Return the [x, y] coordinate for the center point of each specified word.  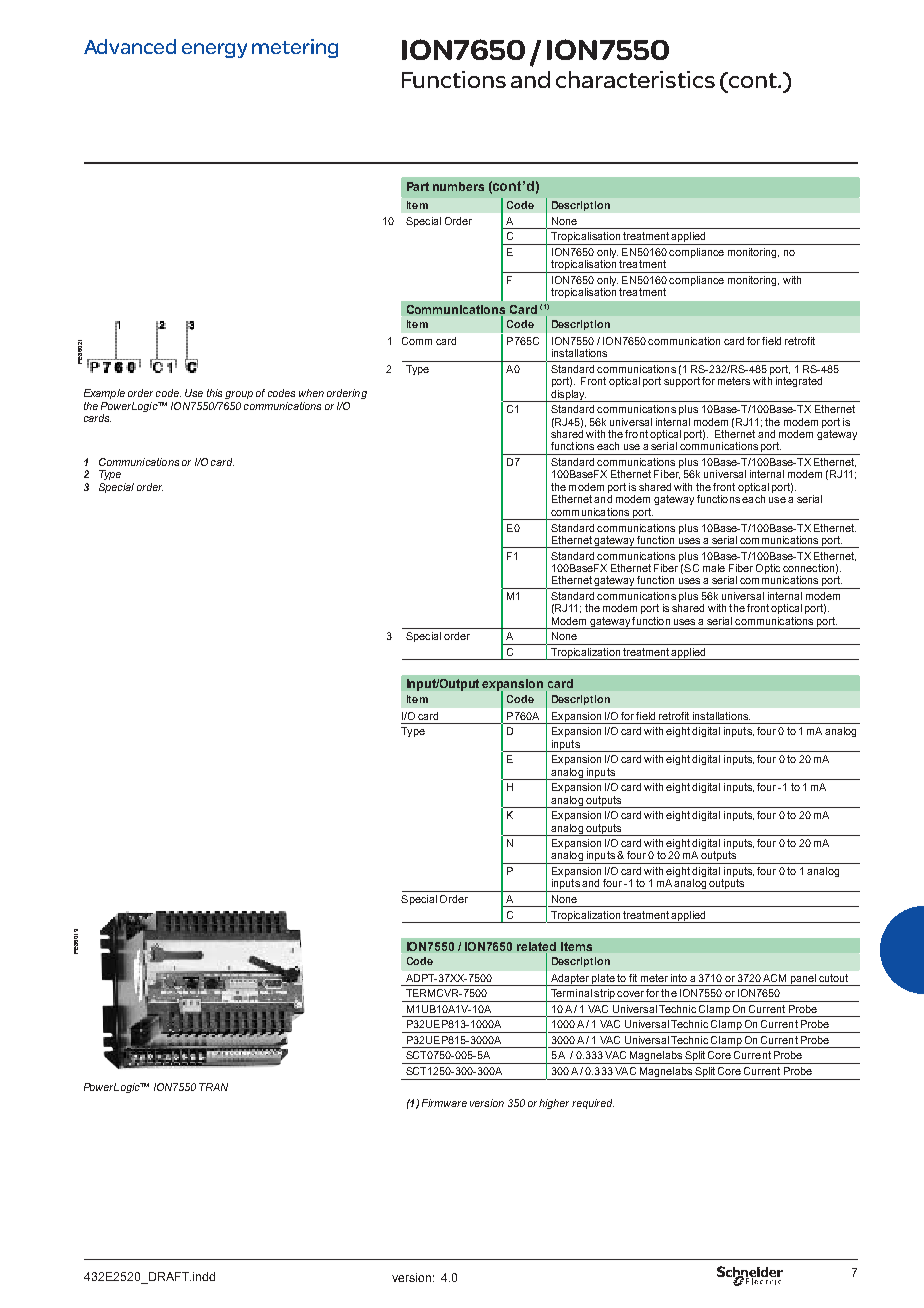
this [214, 393]
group [239, 395]
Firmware [444, 1103]
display [568, 396]
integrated [799, 382]
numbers [458, 186]
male [714, 568]
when [311, 393]
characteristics [635, 79]
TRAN [213, 1087]
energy [214, 50]
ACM [774, 978]
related [536, 946]
